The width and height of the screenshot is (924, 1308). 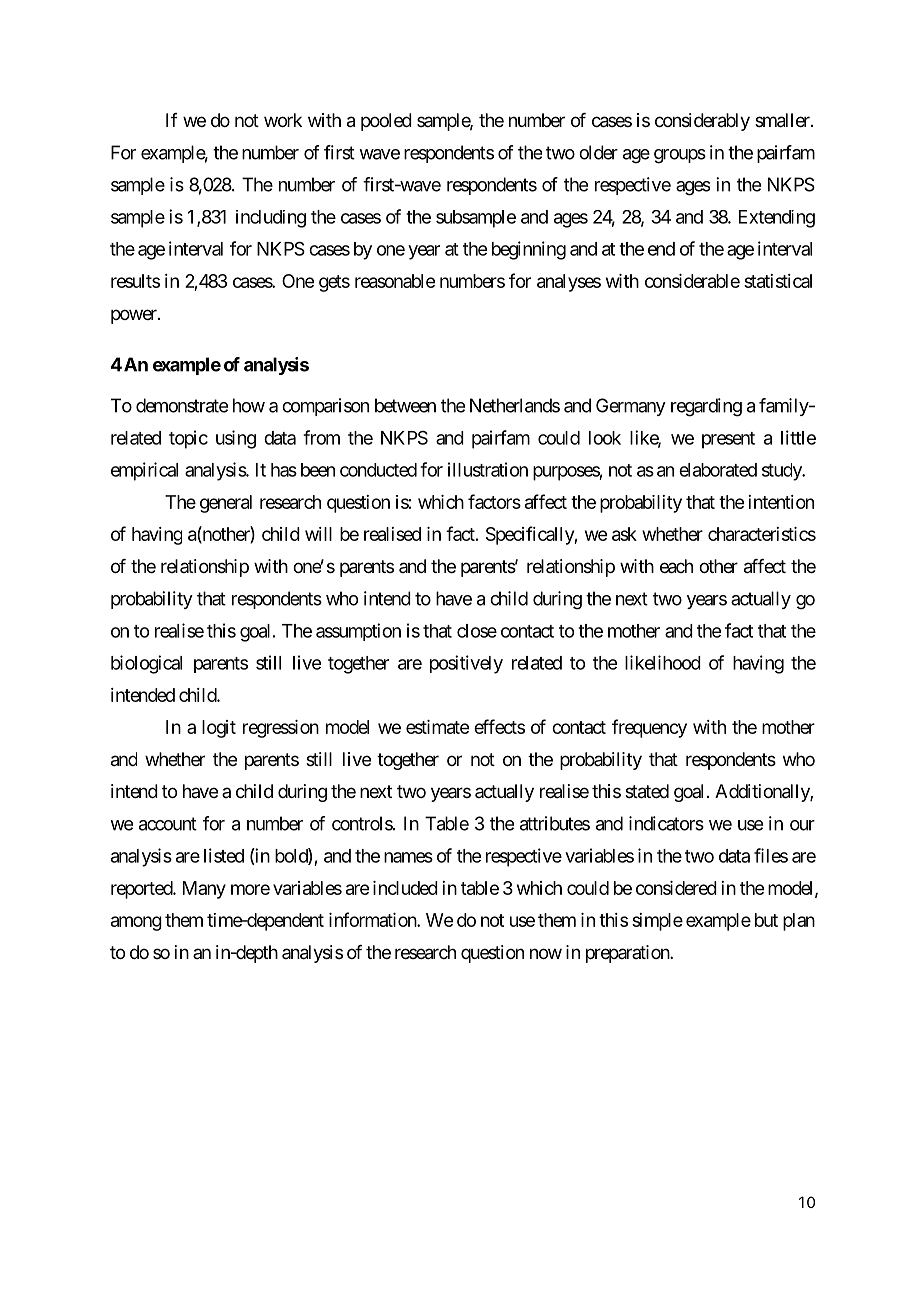 What do you see at coordinates (283, 120) in the screenshot?
I see `work` at bounding box center [283, 120].
